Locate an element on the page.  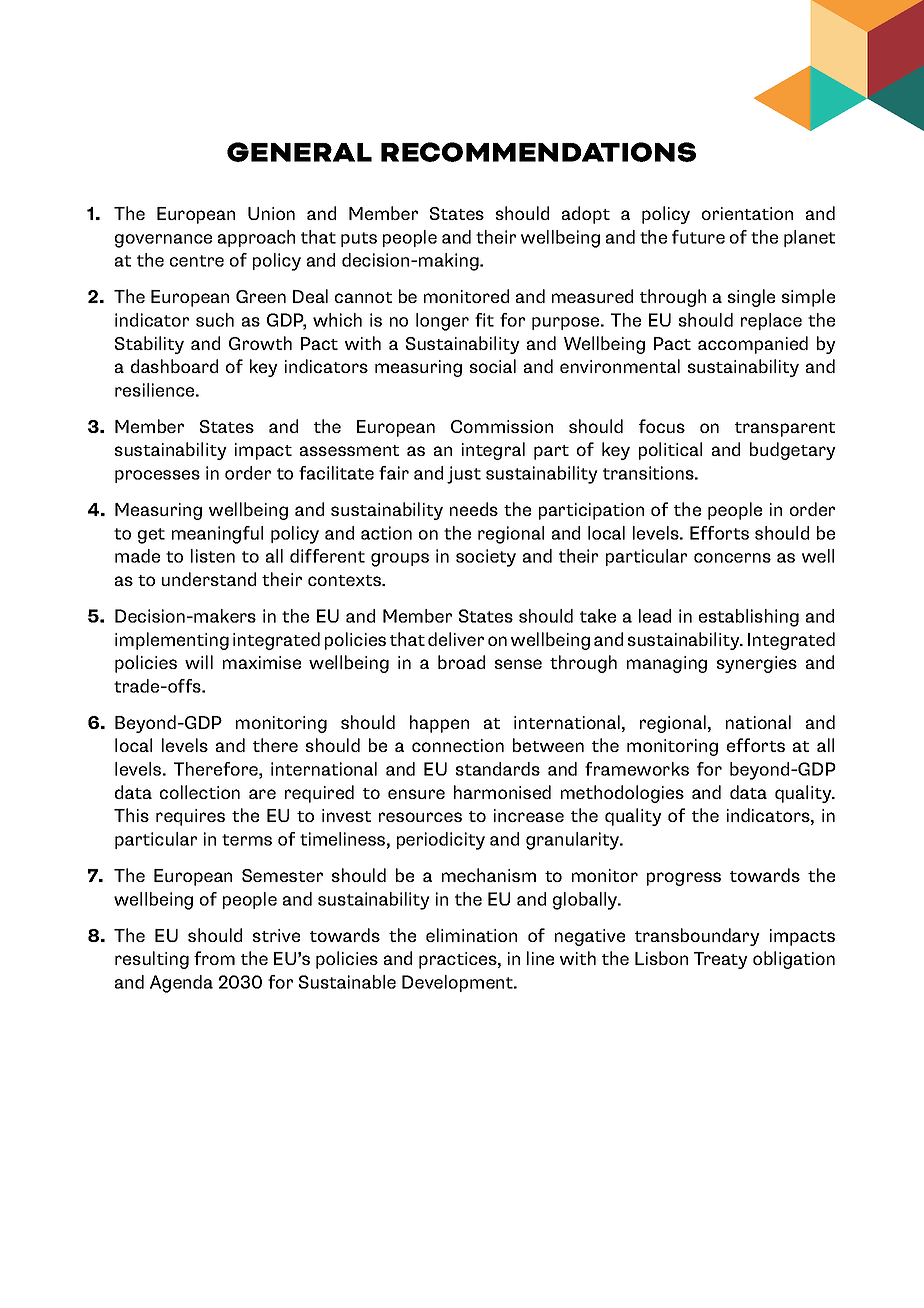
from is located at coordinates (214, 958).
